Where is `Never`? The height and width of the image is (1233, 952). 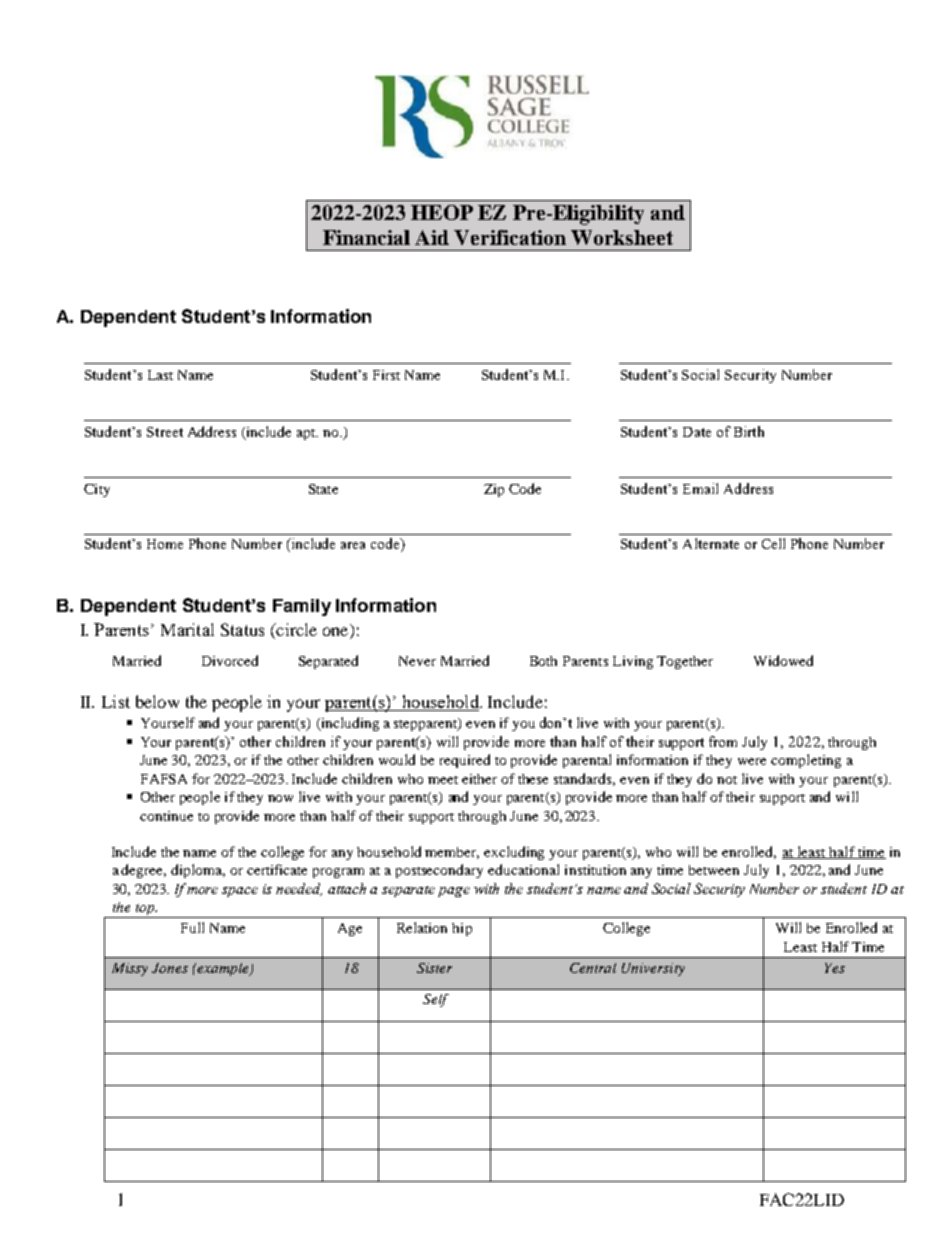
Never is located at coordinates (417, 661).
